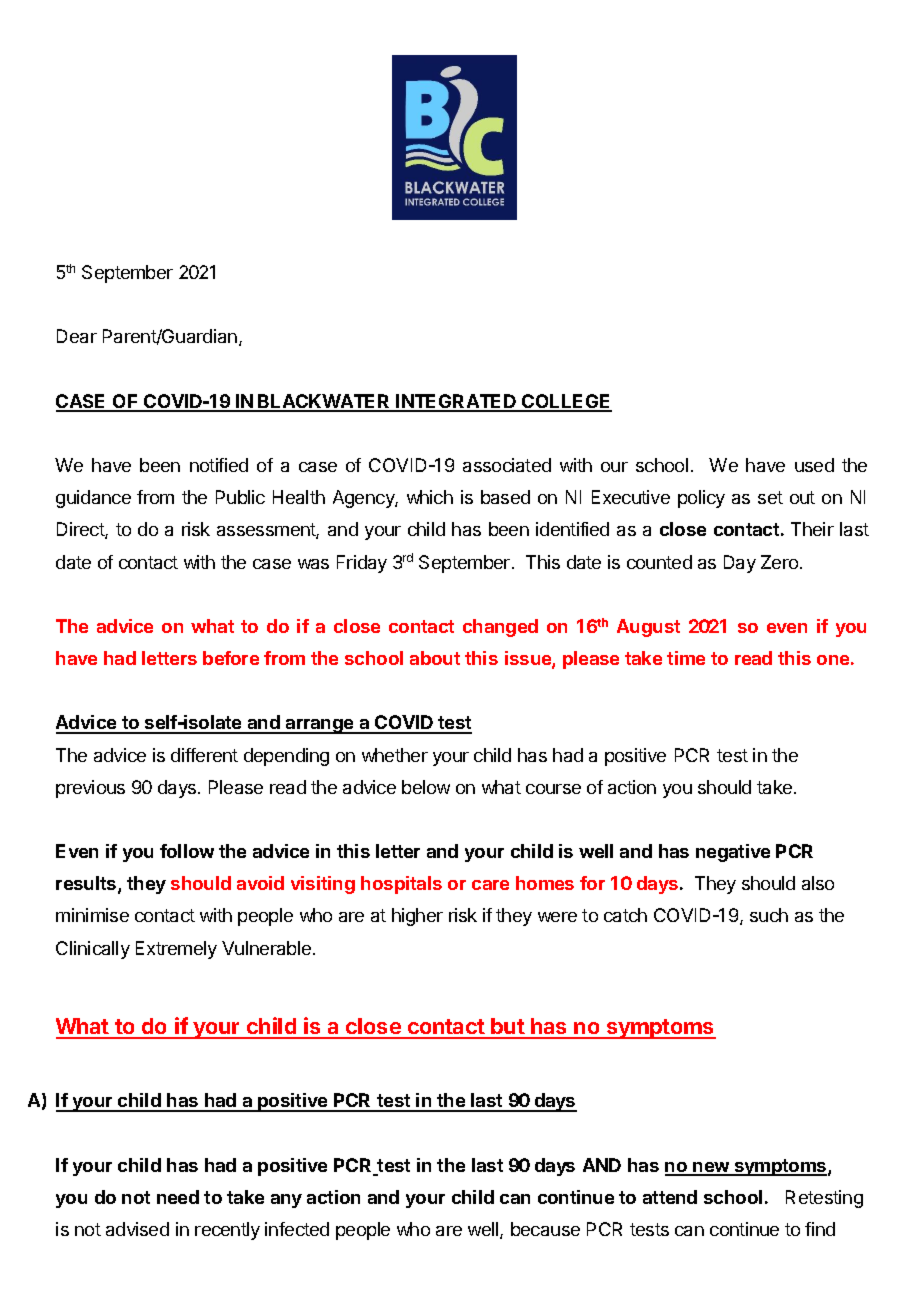 This screenshot has height=1308, width=924. What do you see at coordinates (176, 950) in the screenshot?
I see `Extremely` at bounding box center [176, 950].
